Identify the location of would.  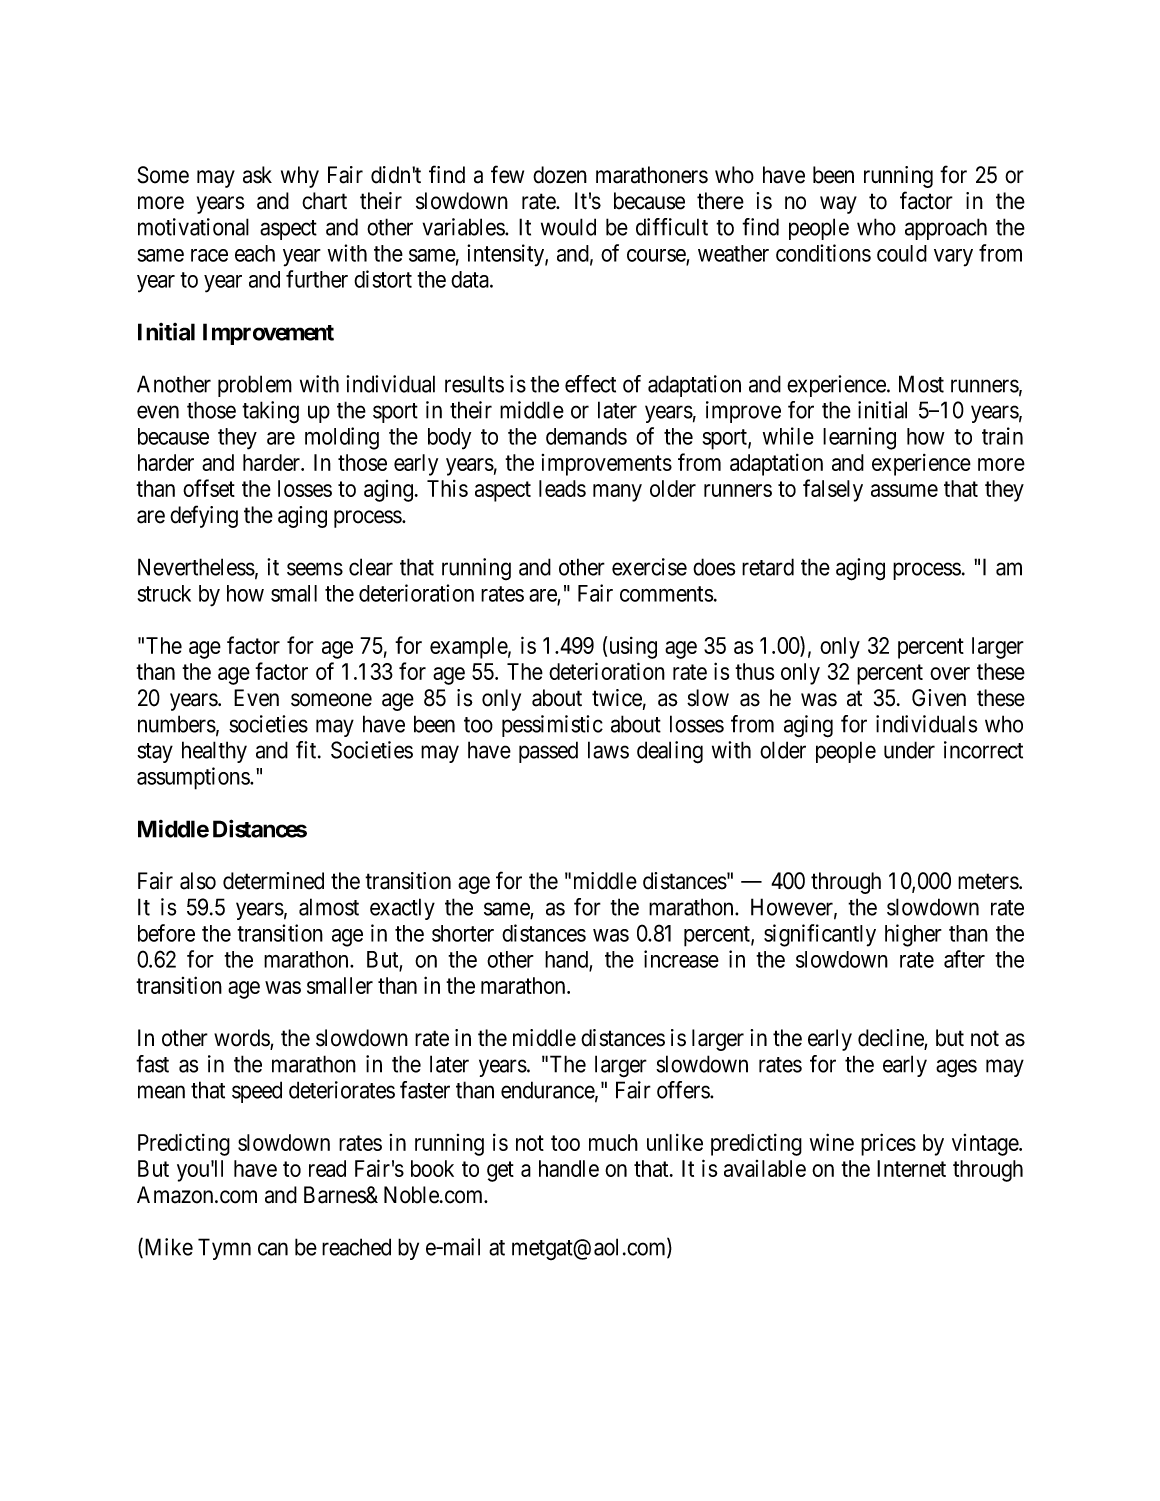
(568, 227).
